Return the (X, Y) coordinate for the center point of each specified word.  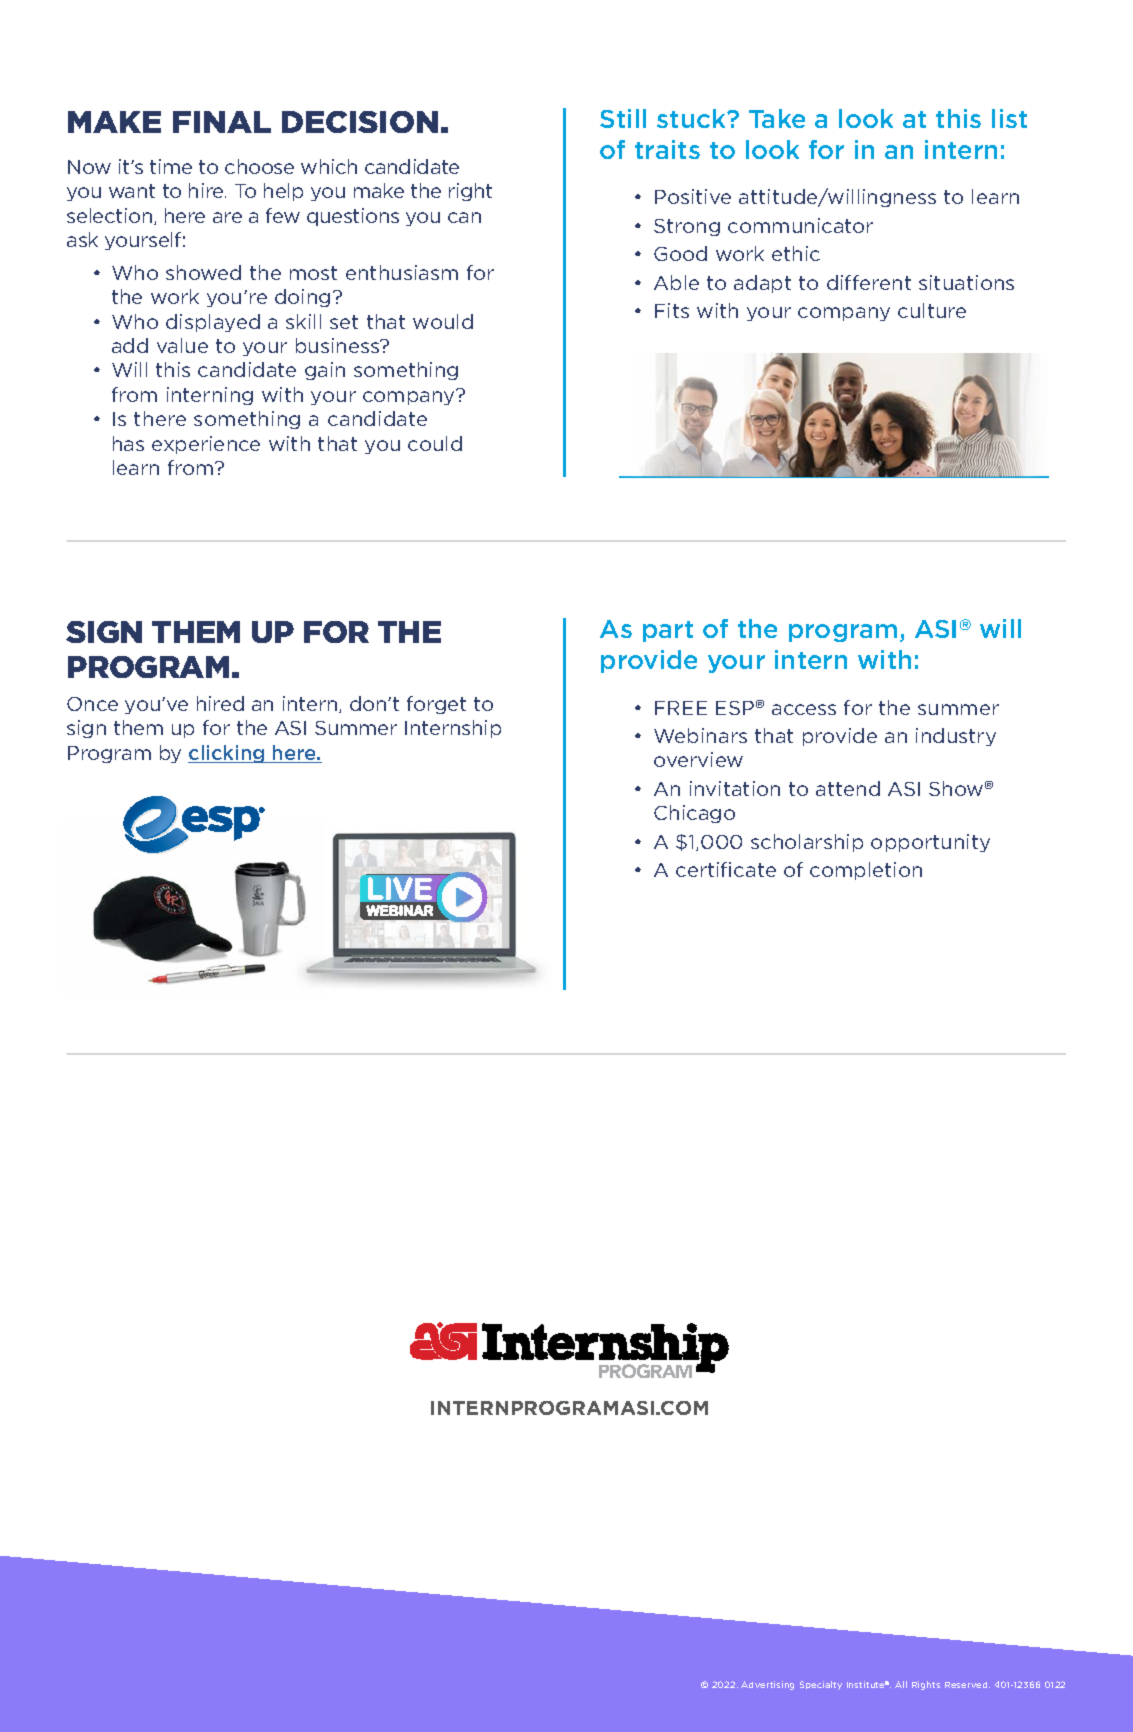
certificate (726, 869)
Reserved (967, 1685)
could (435, 443)
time (171, 166)
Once (92, 704)
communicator (800, 225)
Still (623, 118)
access (804, 709)
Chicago (694, 814)
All (901, 1684)
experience (206, 445)
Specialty (821, 1685)
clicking (227, 754)
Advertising (767, 1685)
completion (866, 871)
